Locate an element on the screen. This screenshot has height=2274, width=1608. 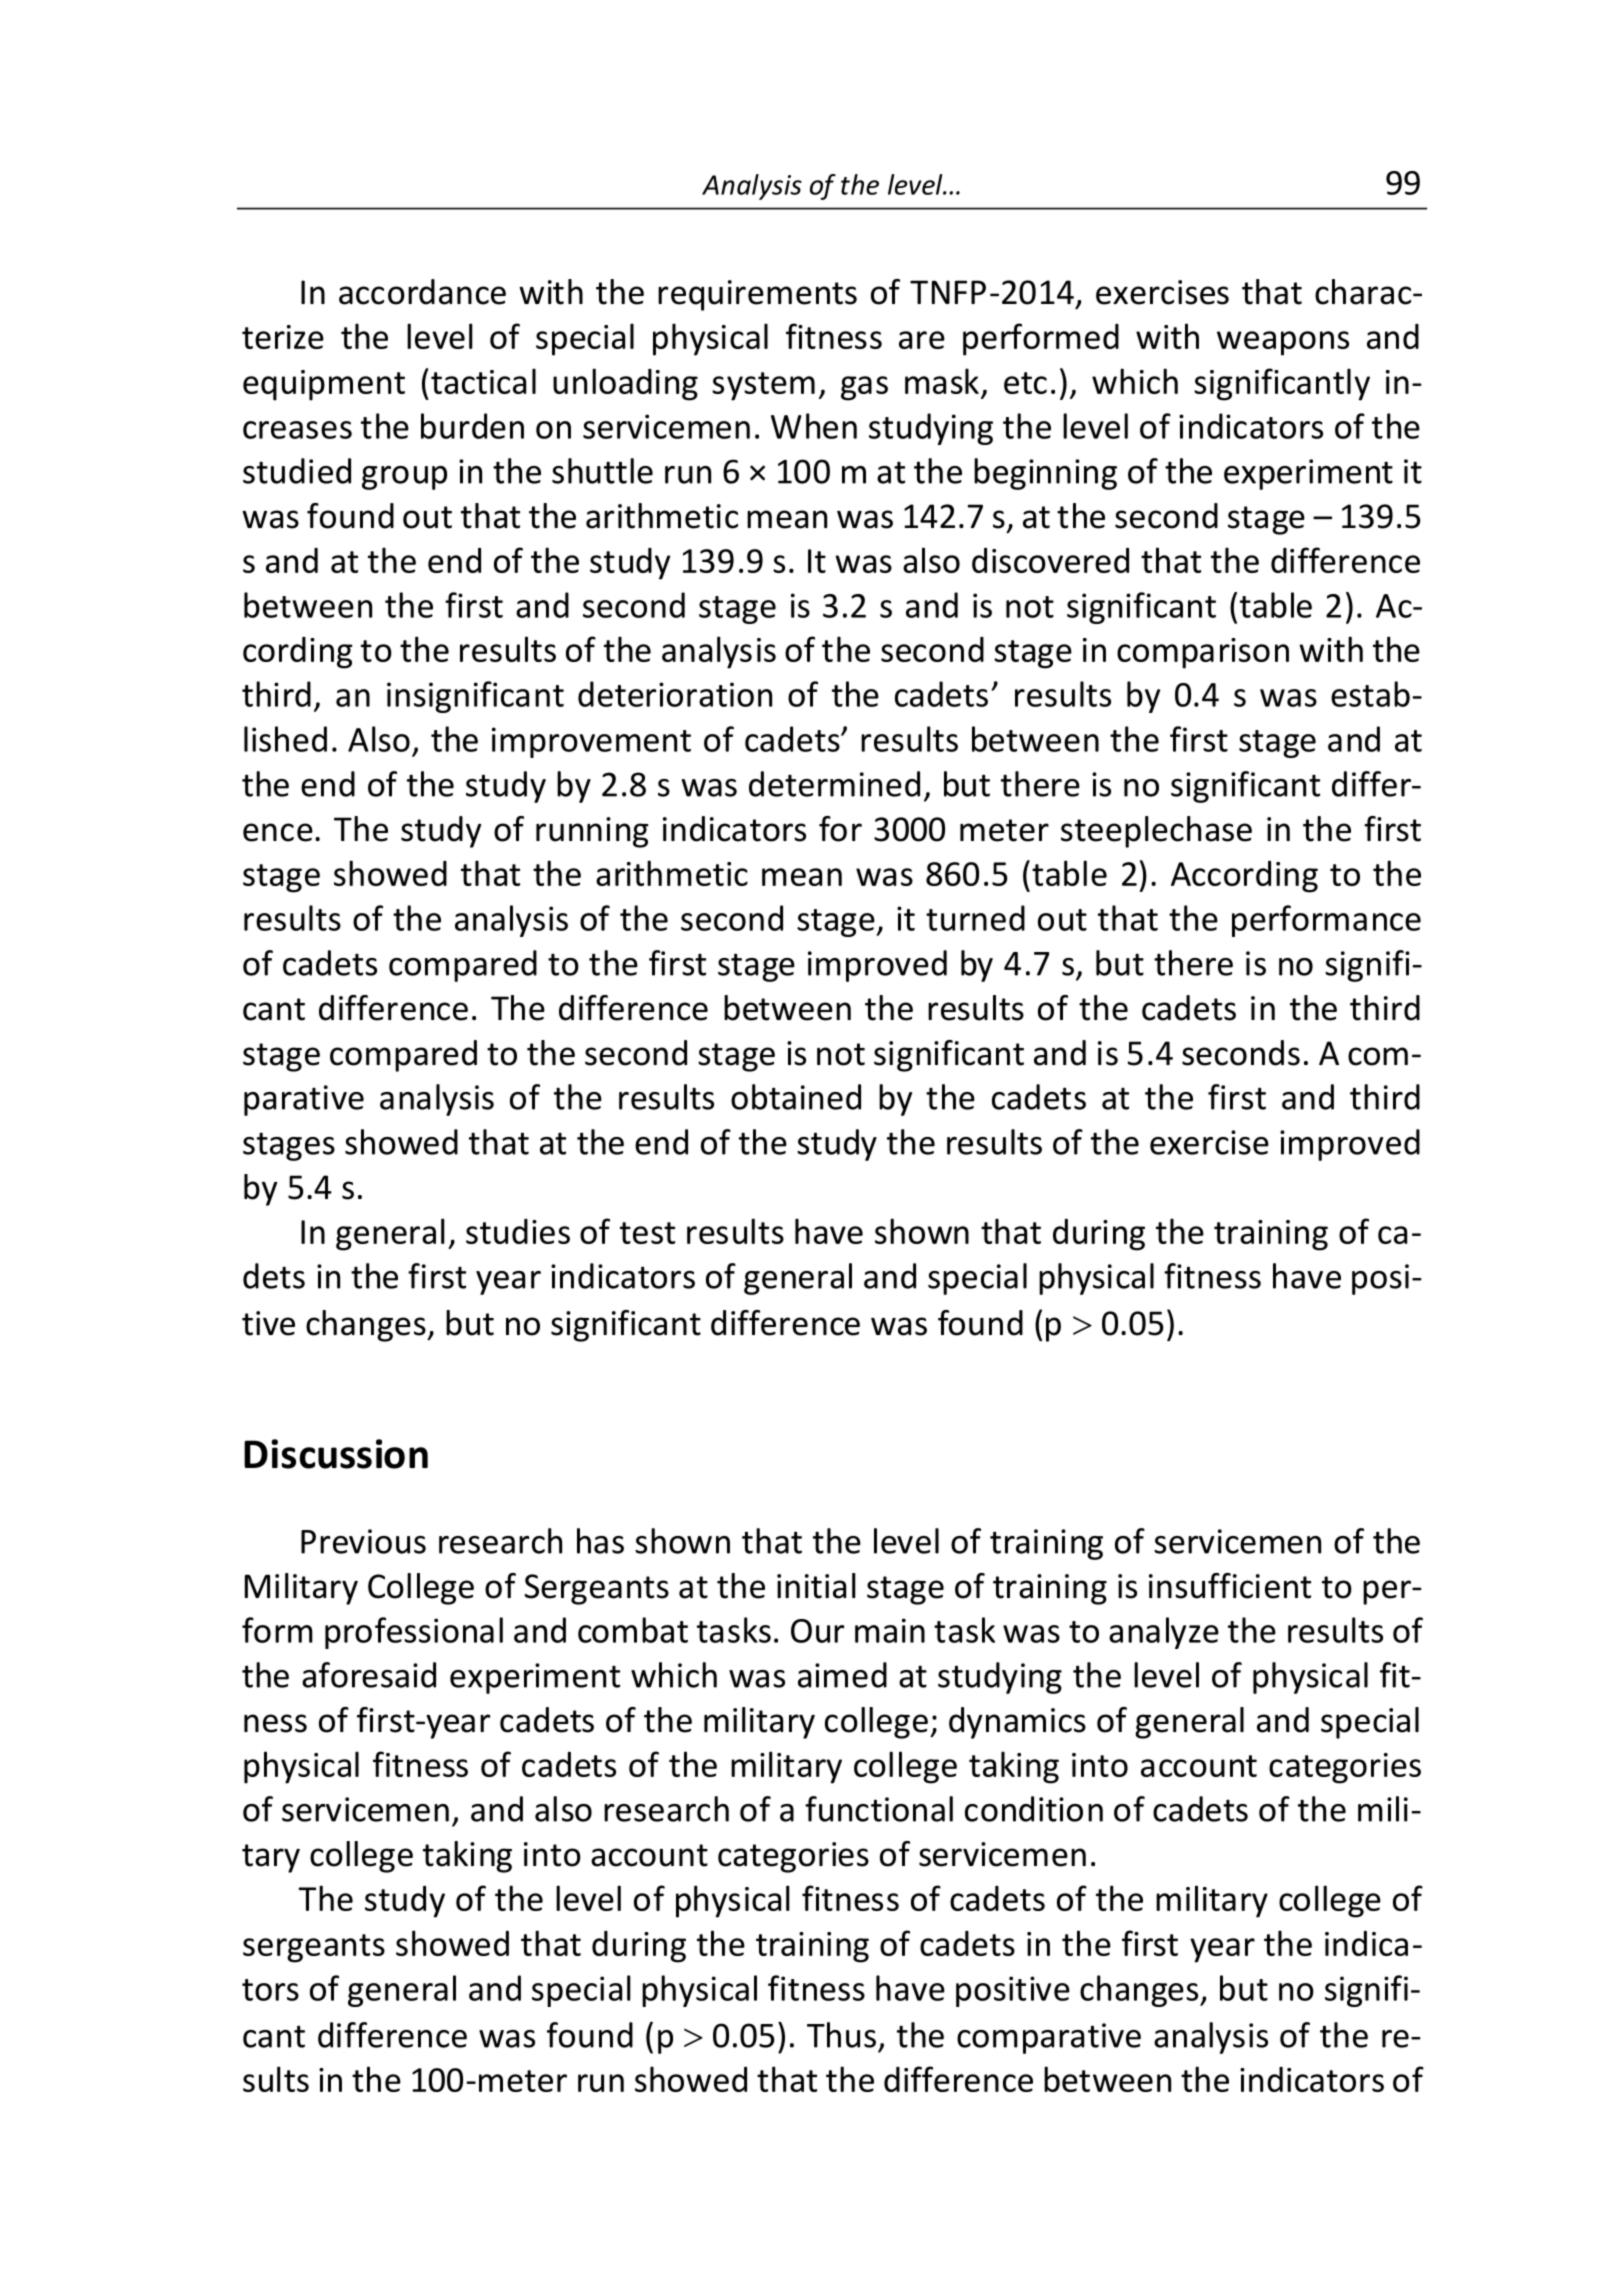
system is located at coordinates (763, 386).
